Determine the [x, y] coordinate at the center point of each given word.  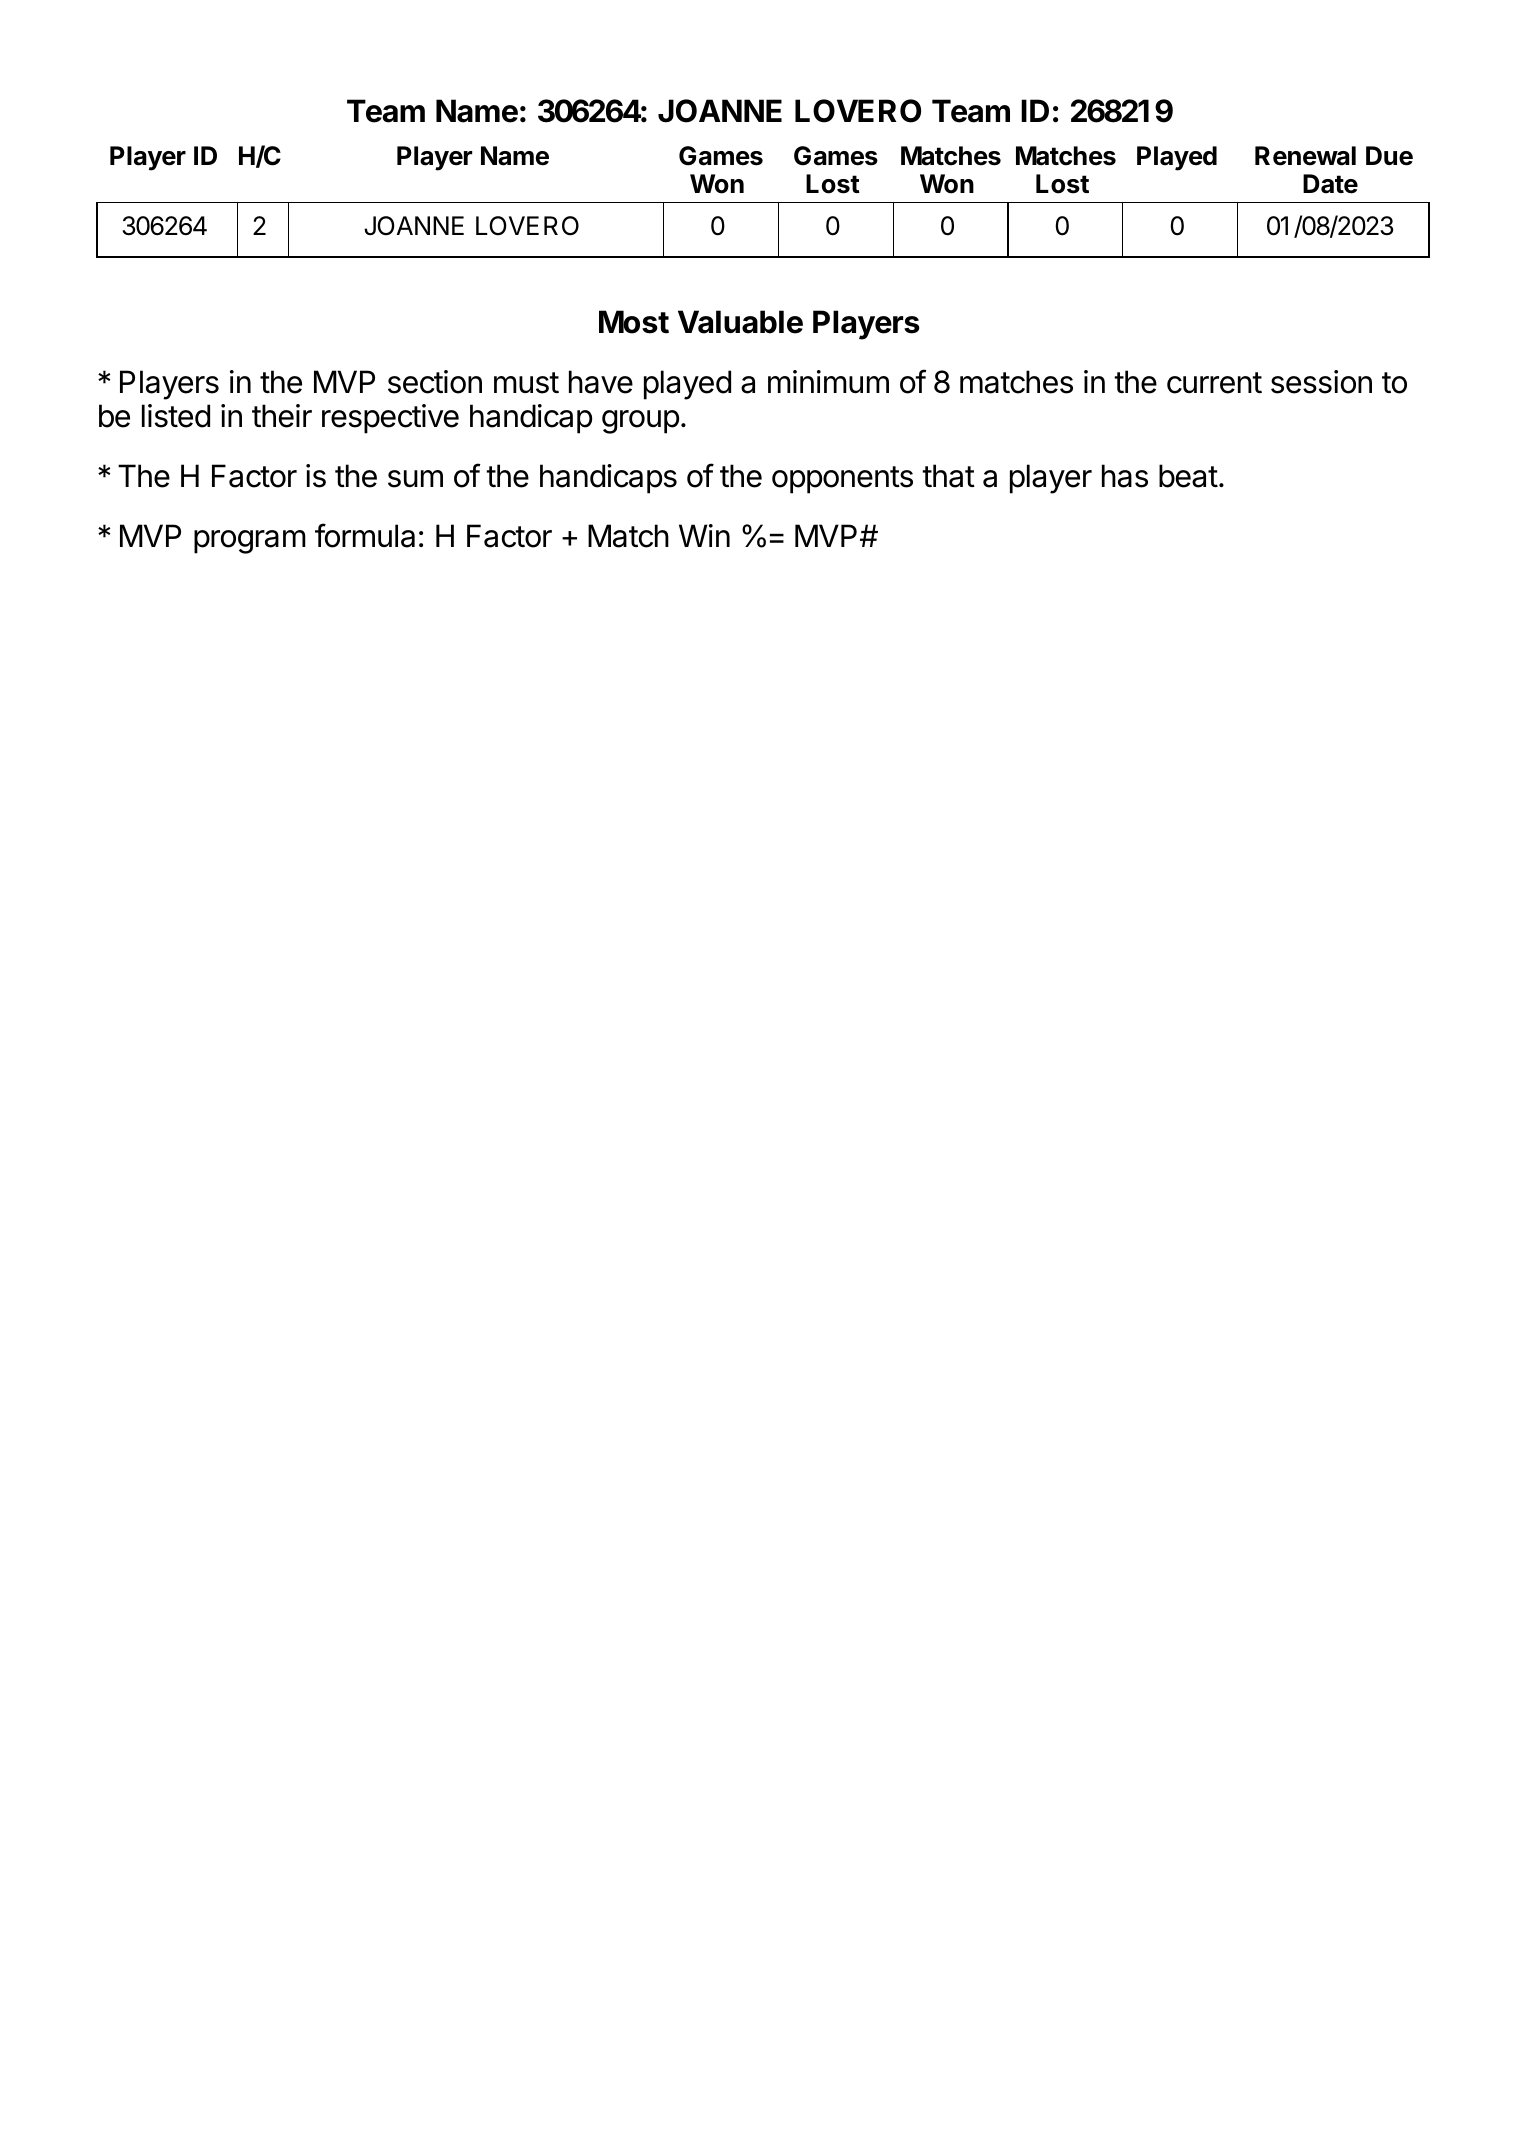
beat [1188, 476]
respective [390, 419]
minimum [828, 381]
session [1321, 382]
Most [634, 322]
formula [365, 535]
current [1214, 383]
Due [1389, 156]
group [640, 422]
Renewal [1305, 156]
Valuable [740, 322]
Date [1330, 184]
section [435, 382]
